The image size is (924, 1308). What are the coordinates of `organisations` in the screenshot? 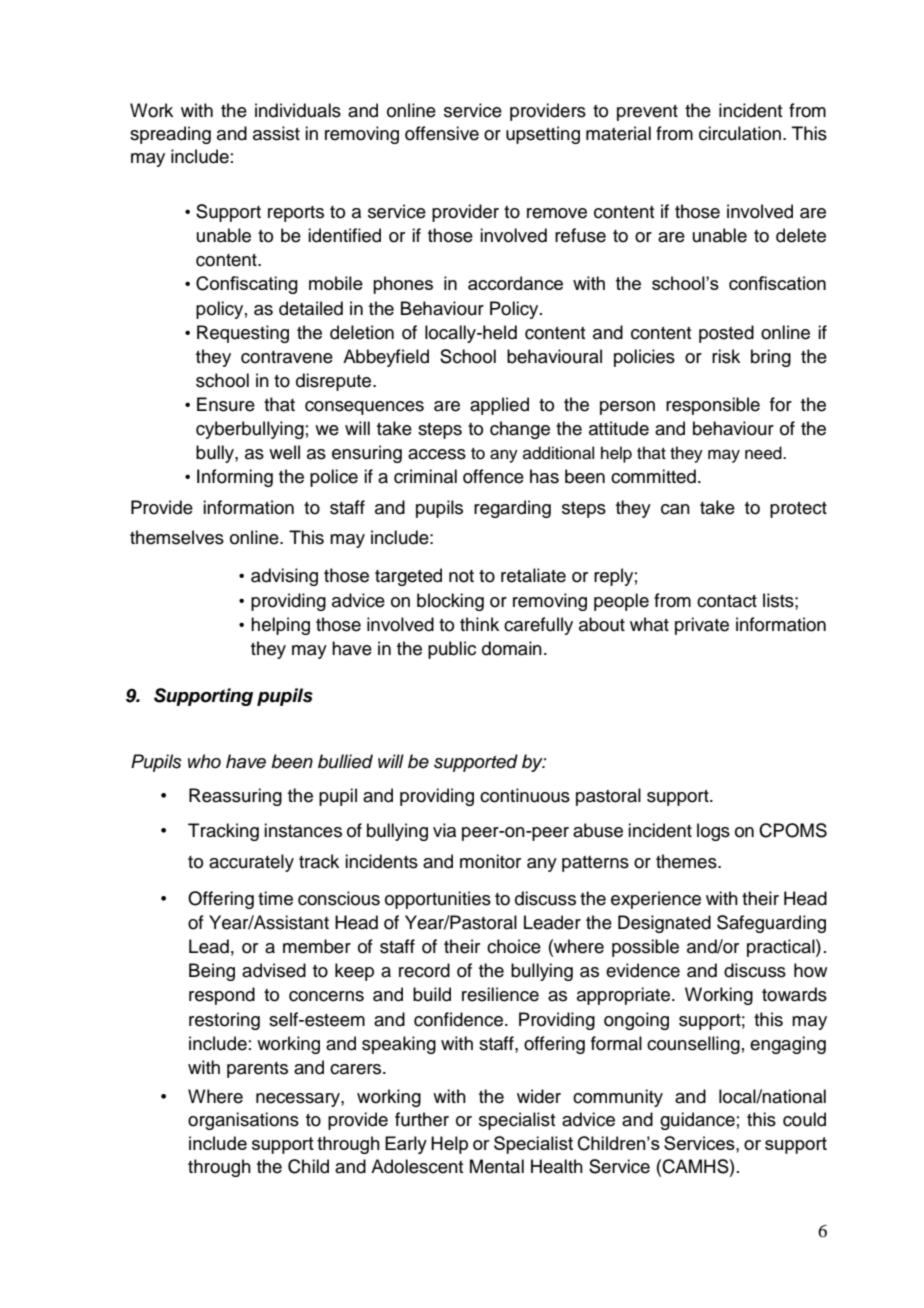 It's located at (243, 1121).
